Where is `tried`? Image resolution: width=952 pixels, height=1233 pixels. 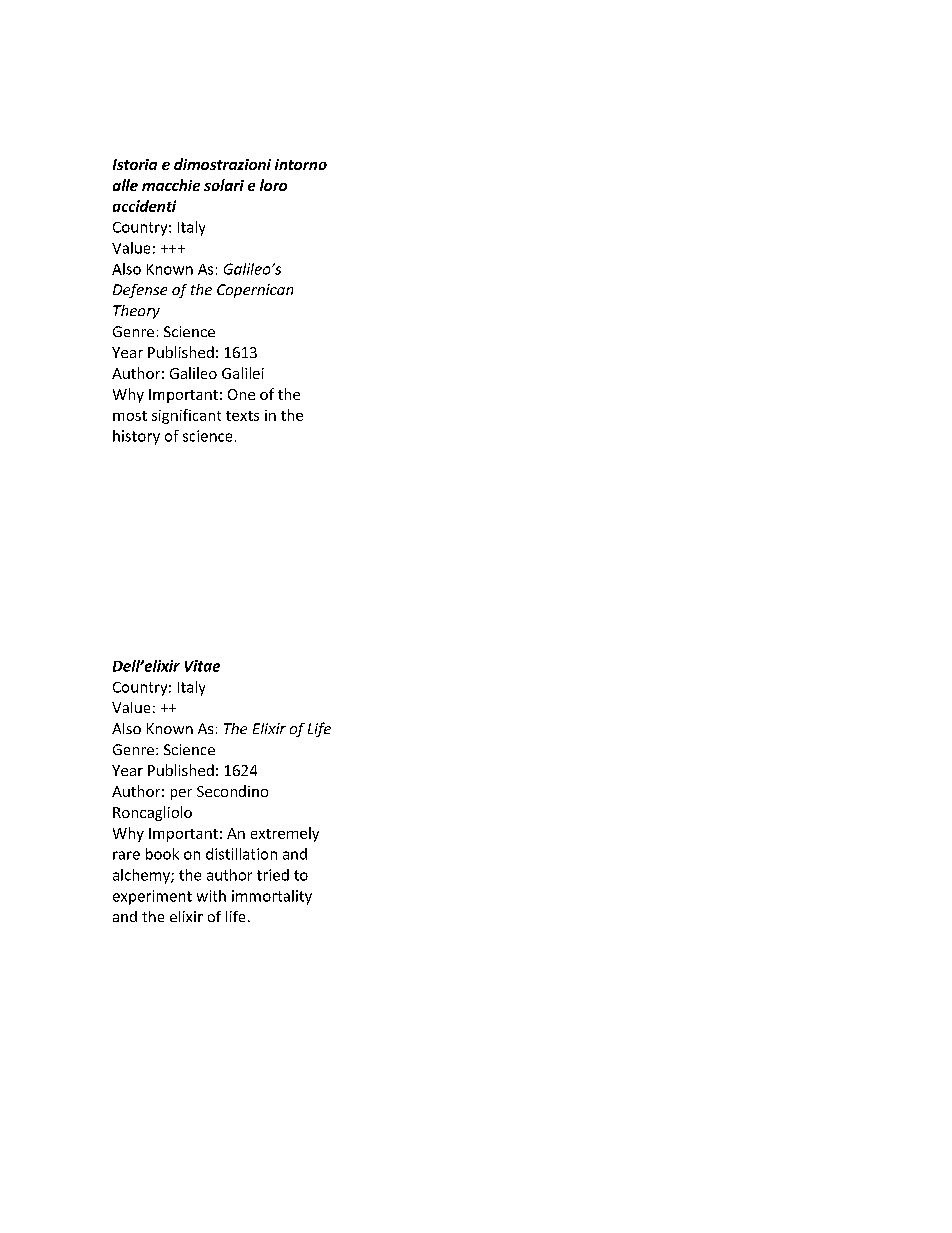 tried is located at coordinates (273, 875).
